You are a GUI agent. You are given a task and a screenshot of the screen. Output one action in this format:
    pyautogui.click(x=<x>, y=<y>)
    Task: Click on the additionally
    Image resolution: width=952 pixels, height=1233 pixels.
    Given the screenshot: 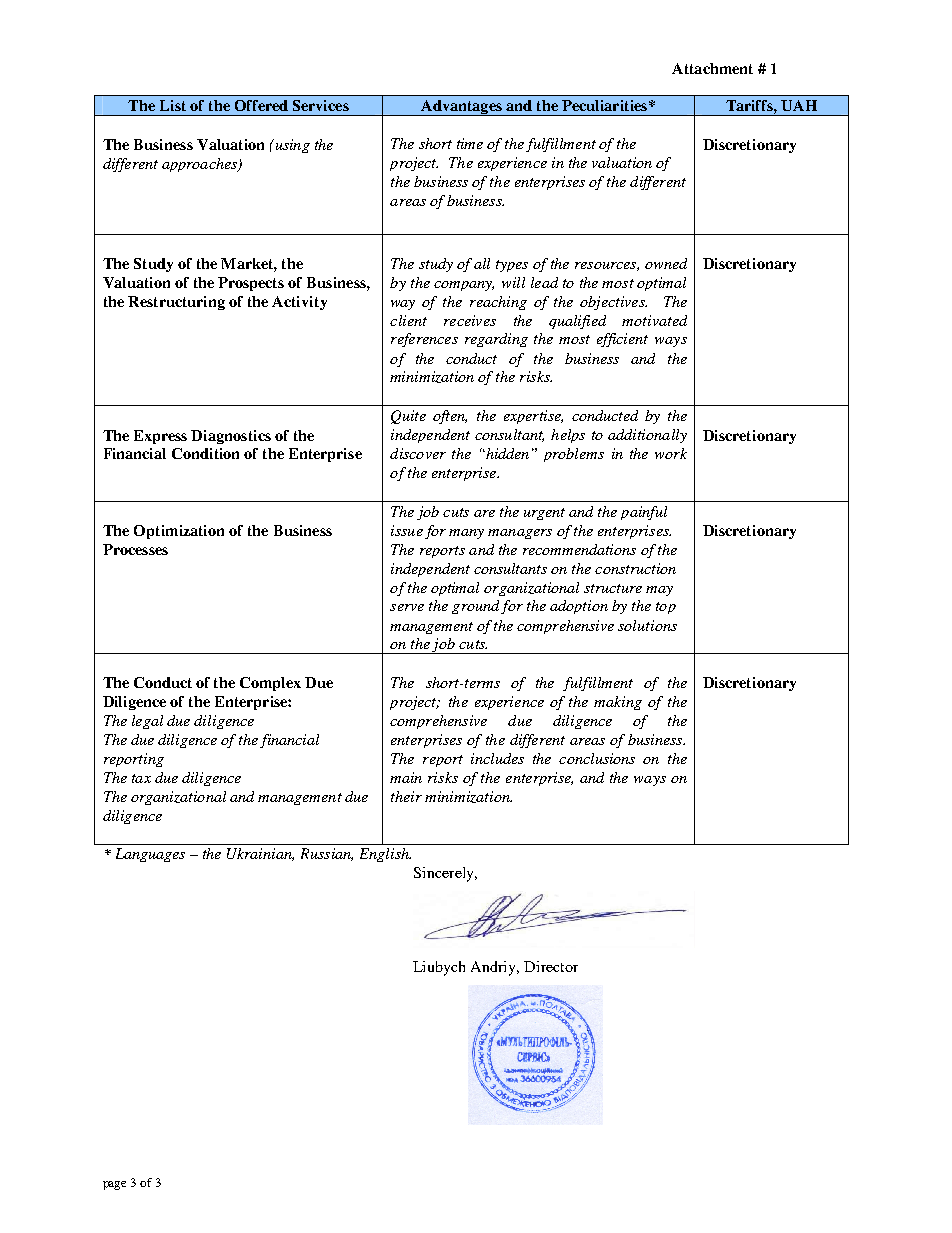 What is the action you would take?
    pyautogui.click(x=647, y=436)
